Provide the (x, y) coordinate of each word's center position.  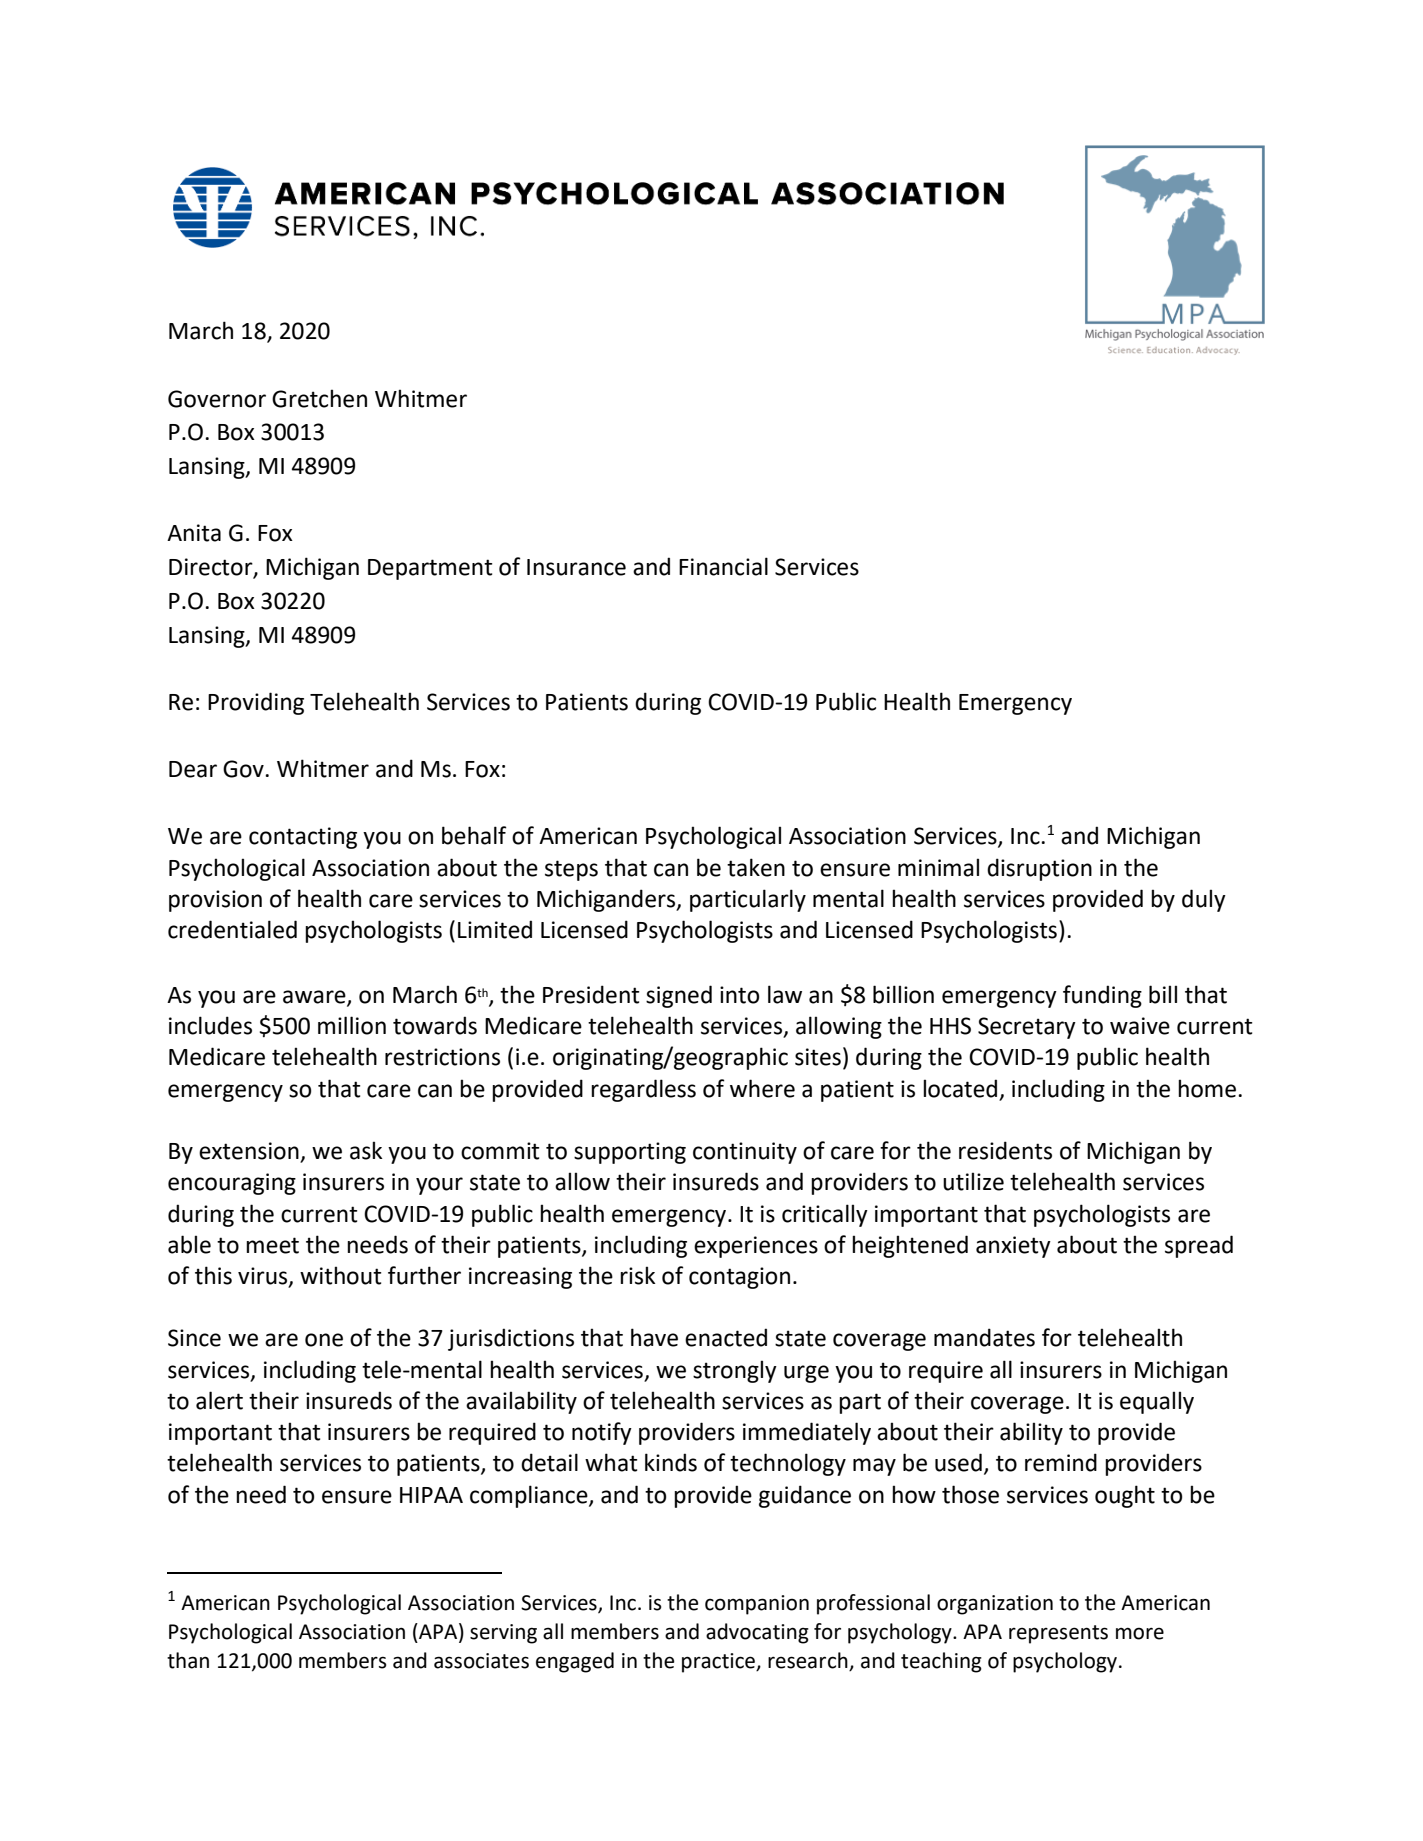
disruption (1039, 869)
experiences (756, 1247)
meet (272, 1245)
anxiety (1013, 1247)
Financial (723, 566)
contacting (303, 838)
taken (756, 867)
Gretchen (319, 398)
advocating (757, 1633)
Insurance (576, 567)
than (188, 1660)
